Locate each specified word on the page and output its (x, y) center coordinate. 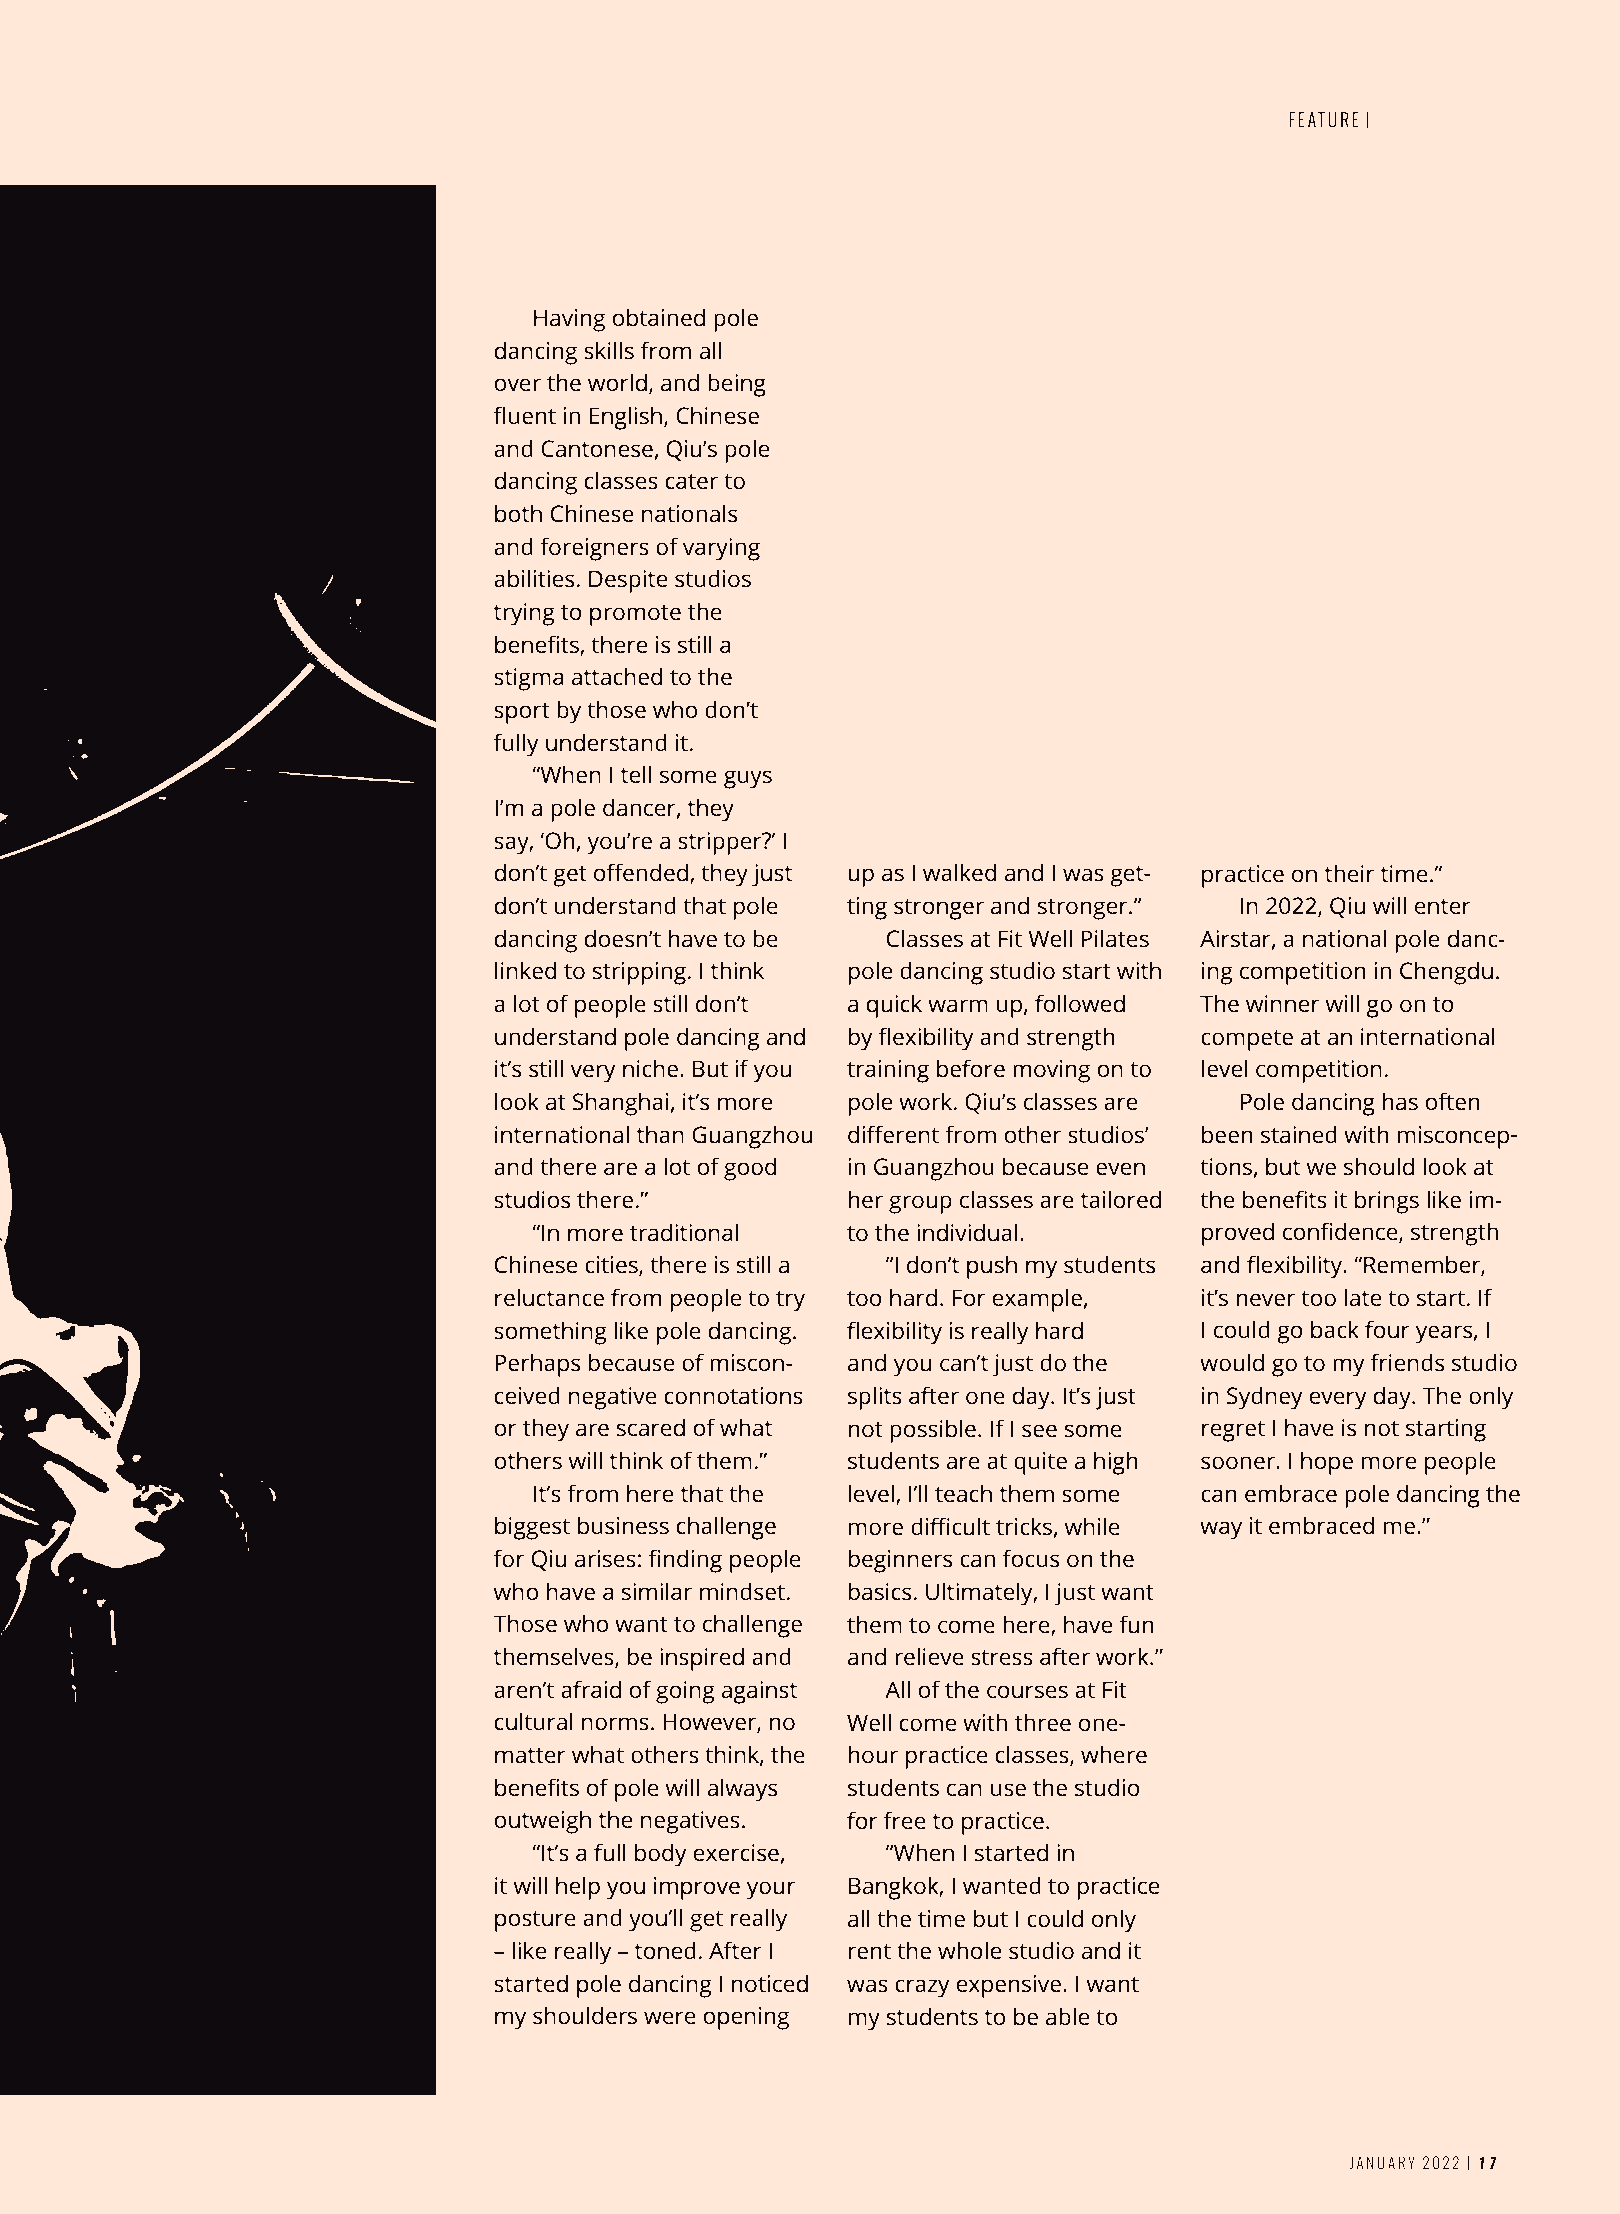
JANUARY (1382, 2162)
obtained (659, 317)
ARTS (1398, 120)
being (737, 385)
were (670, 2017)
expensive (1009, 1986)
